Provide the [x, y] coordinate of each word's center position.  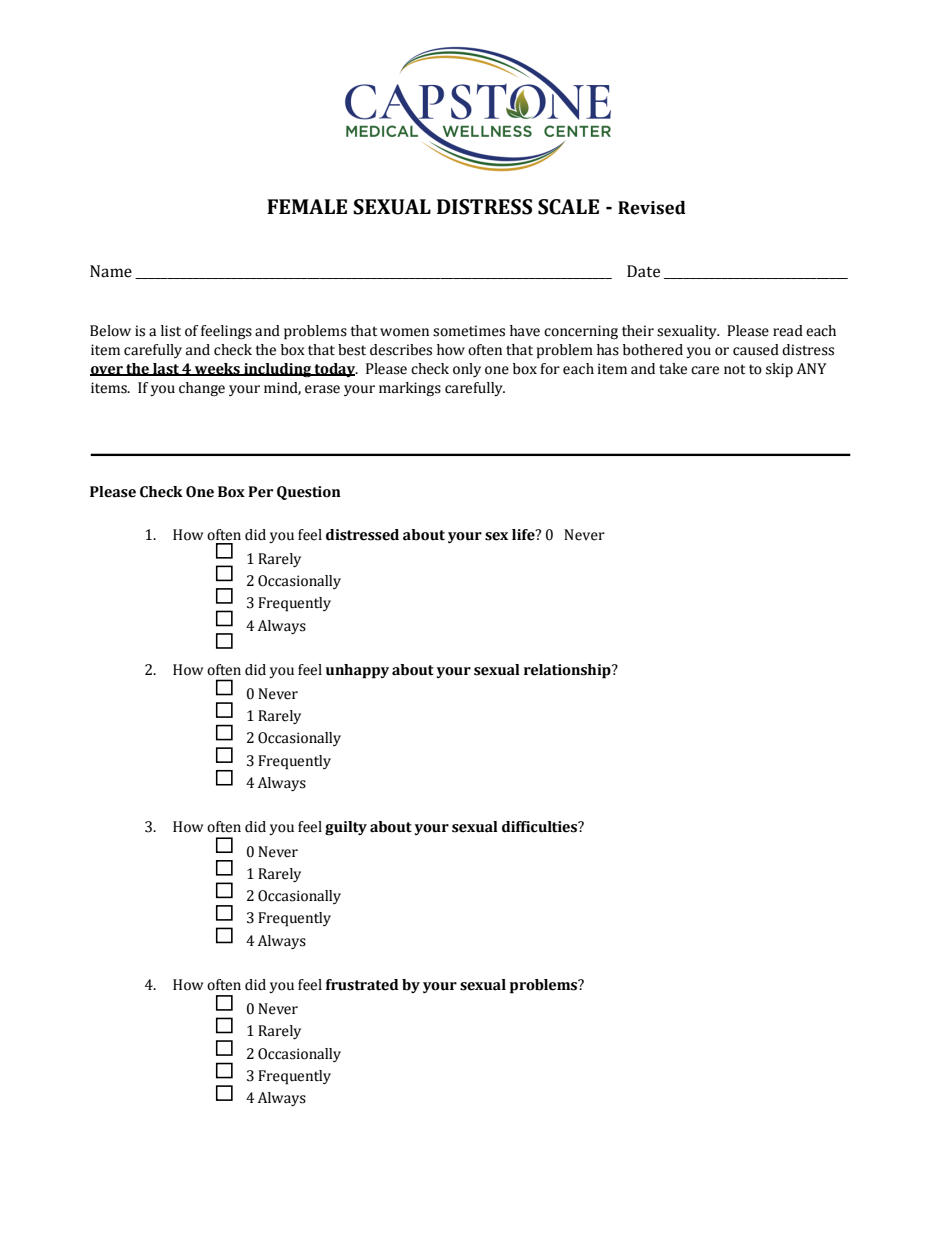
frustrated [362, 985]
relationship [568, 671]
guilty [346, 828]
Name [111, 271]
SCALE [568, 207]
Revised [652, 208]
